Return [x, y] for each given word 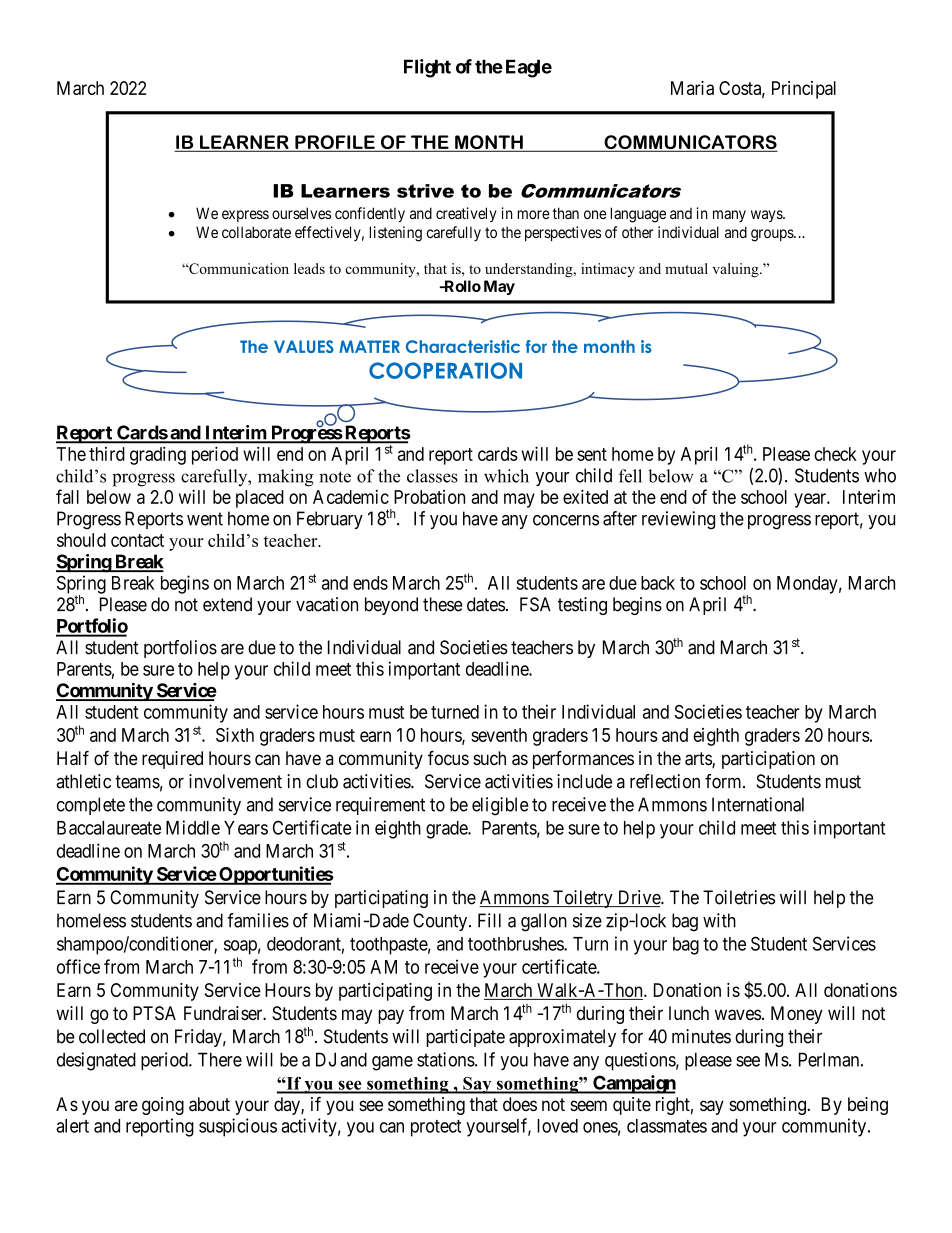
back [658, 583]
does [520, 1104]
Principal [804, 90]
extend [227, 604]
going [163, 1106]
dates [486, 604]
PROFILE [335, 143]
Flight [427, 68]
